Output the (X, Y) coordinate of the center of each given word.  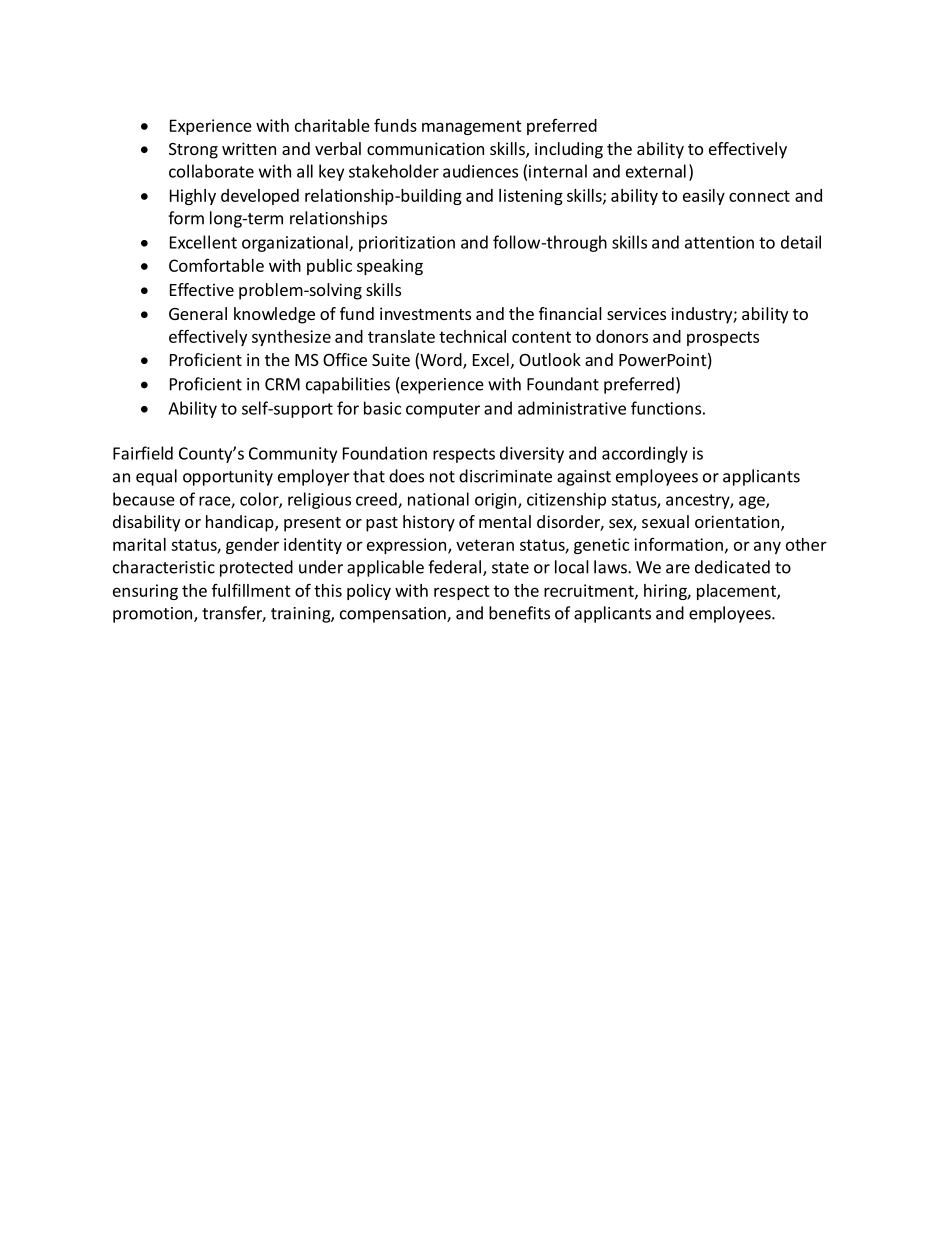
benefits (519, 613)
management (472, 127)
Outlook (550, 359)
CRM (282, 384)
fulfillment (251, 590)
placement (737, 592)
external (656, 171)
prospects (723, 338)
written (249, 148)
